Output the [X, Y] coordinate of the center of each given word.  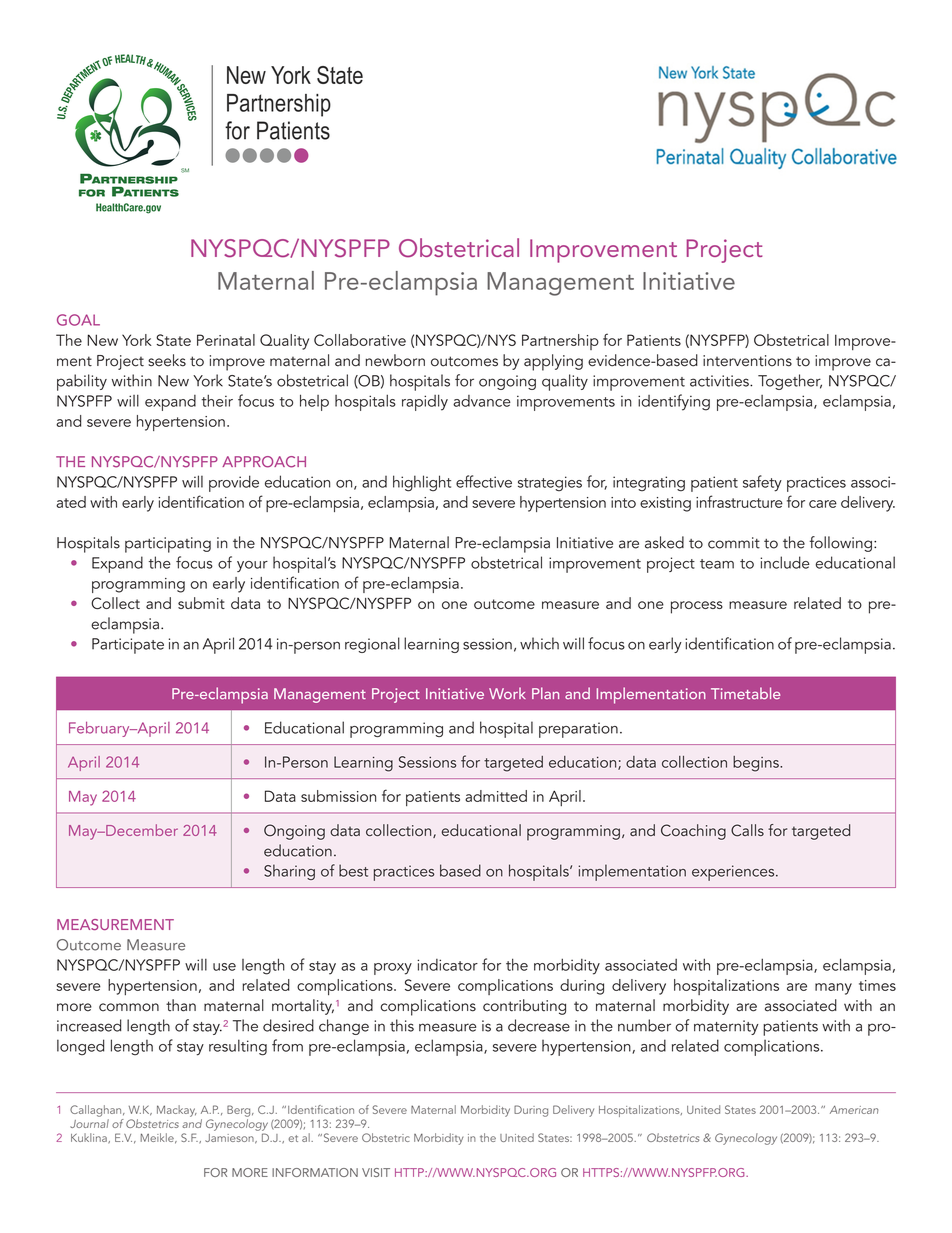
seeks [167, 360]
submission [338, 796]
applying [553, 362]
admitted [496, 796]
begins [757, 764]
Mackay [177, 1111]
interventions [747, 361]
